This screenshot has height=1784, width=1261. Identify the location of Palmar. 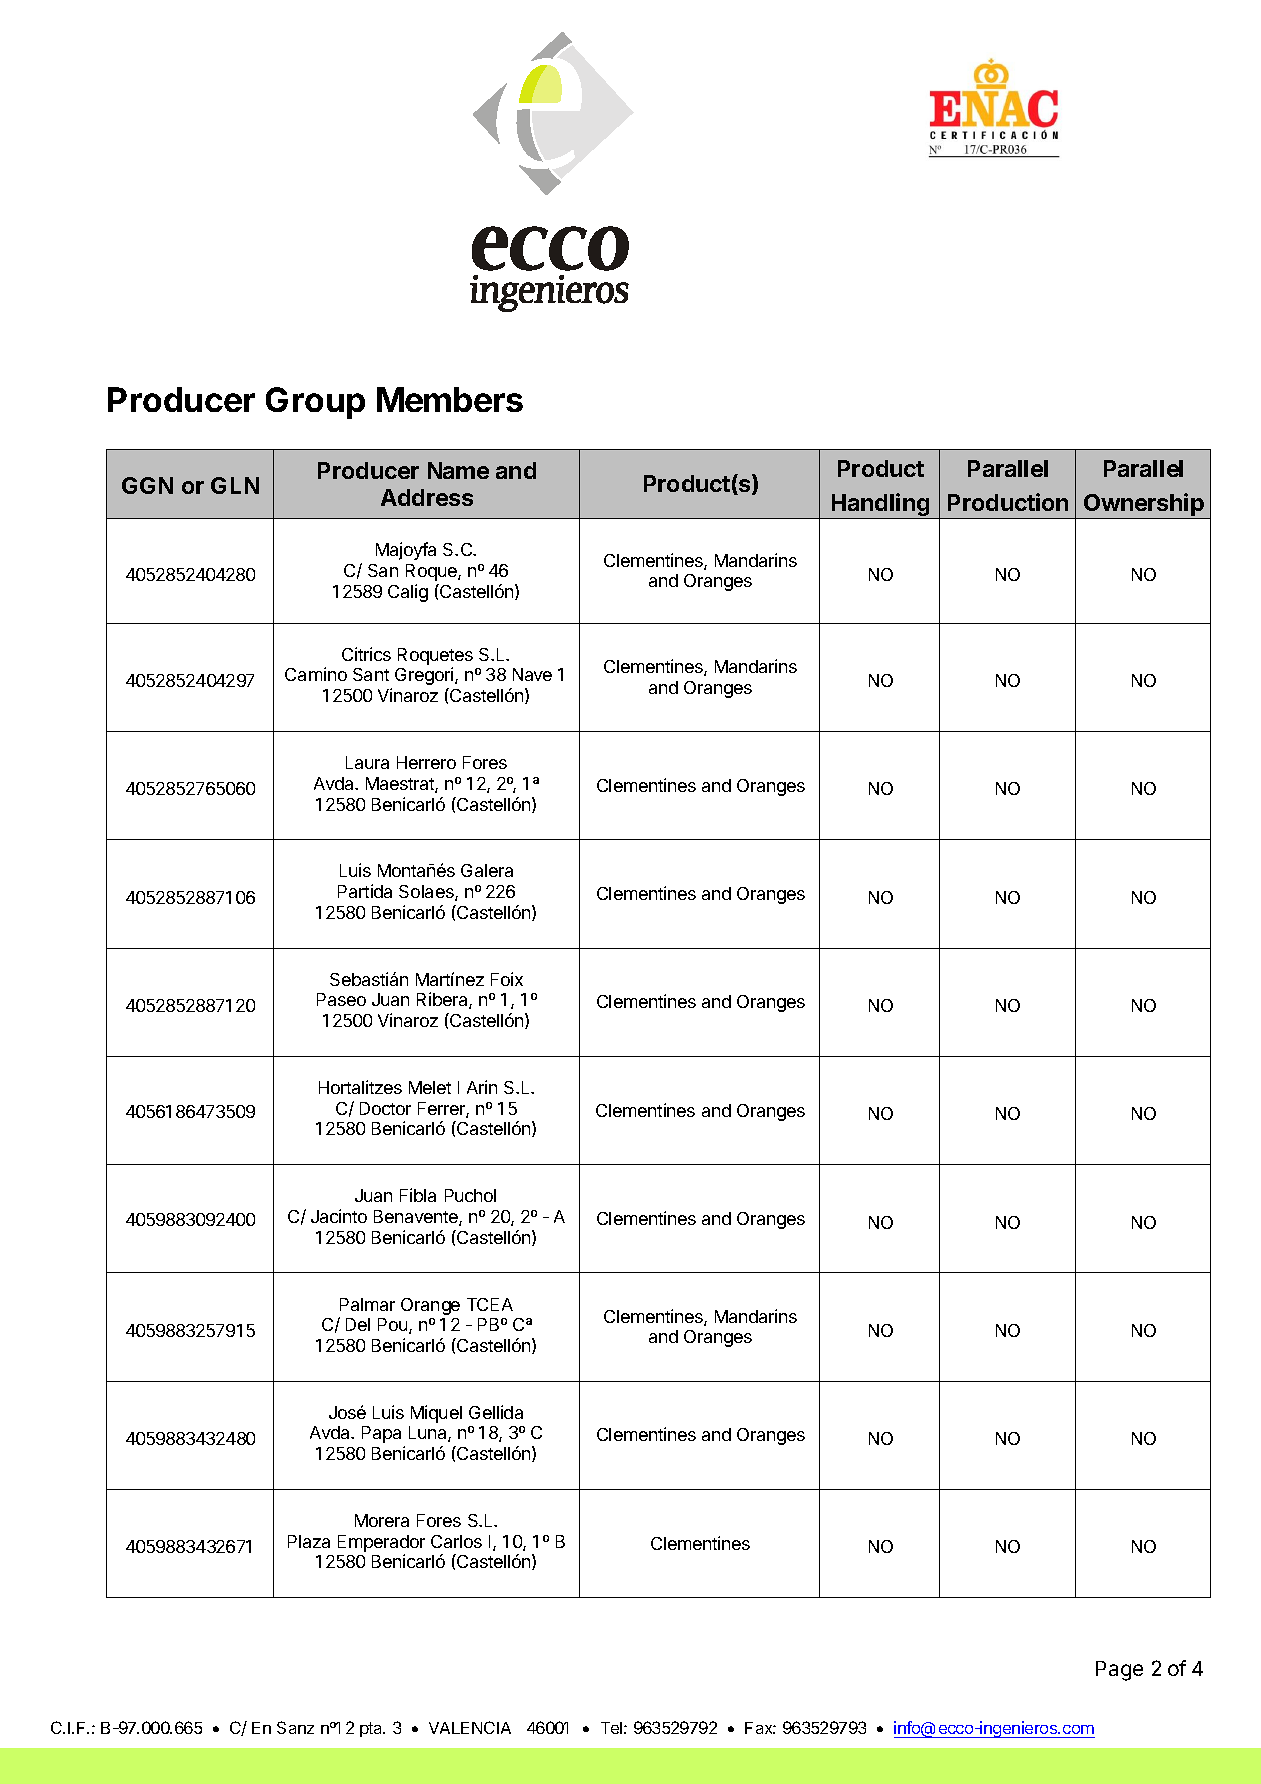
(367, 1304).
